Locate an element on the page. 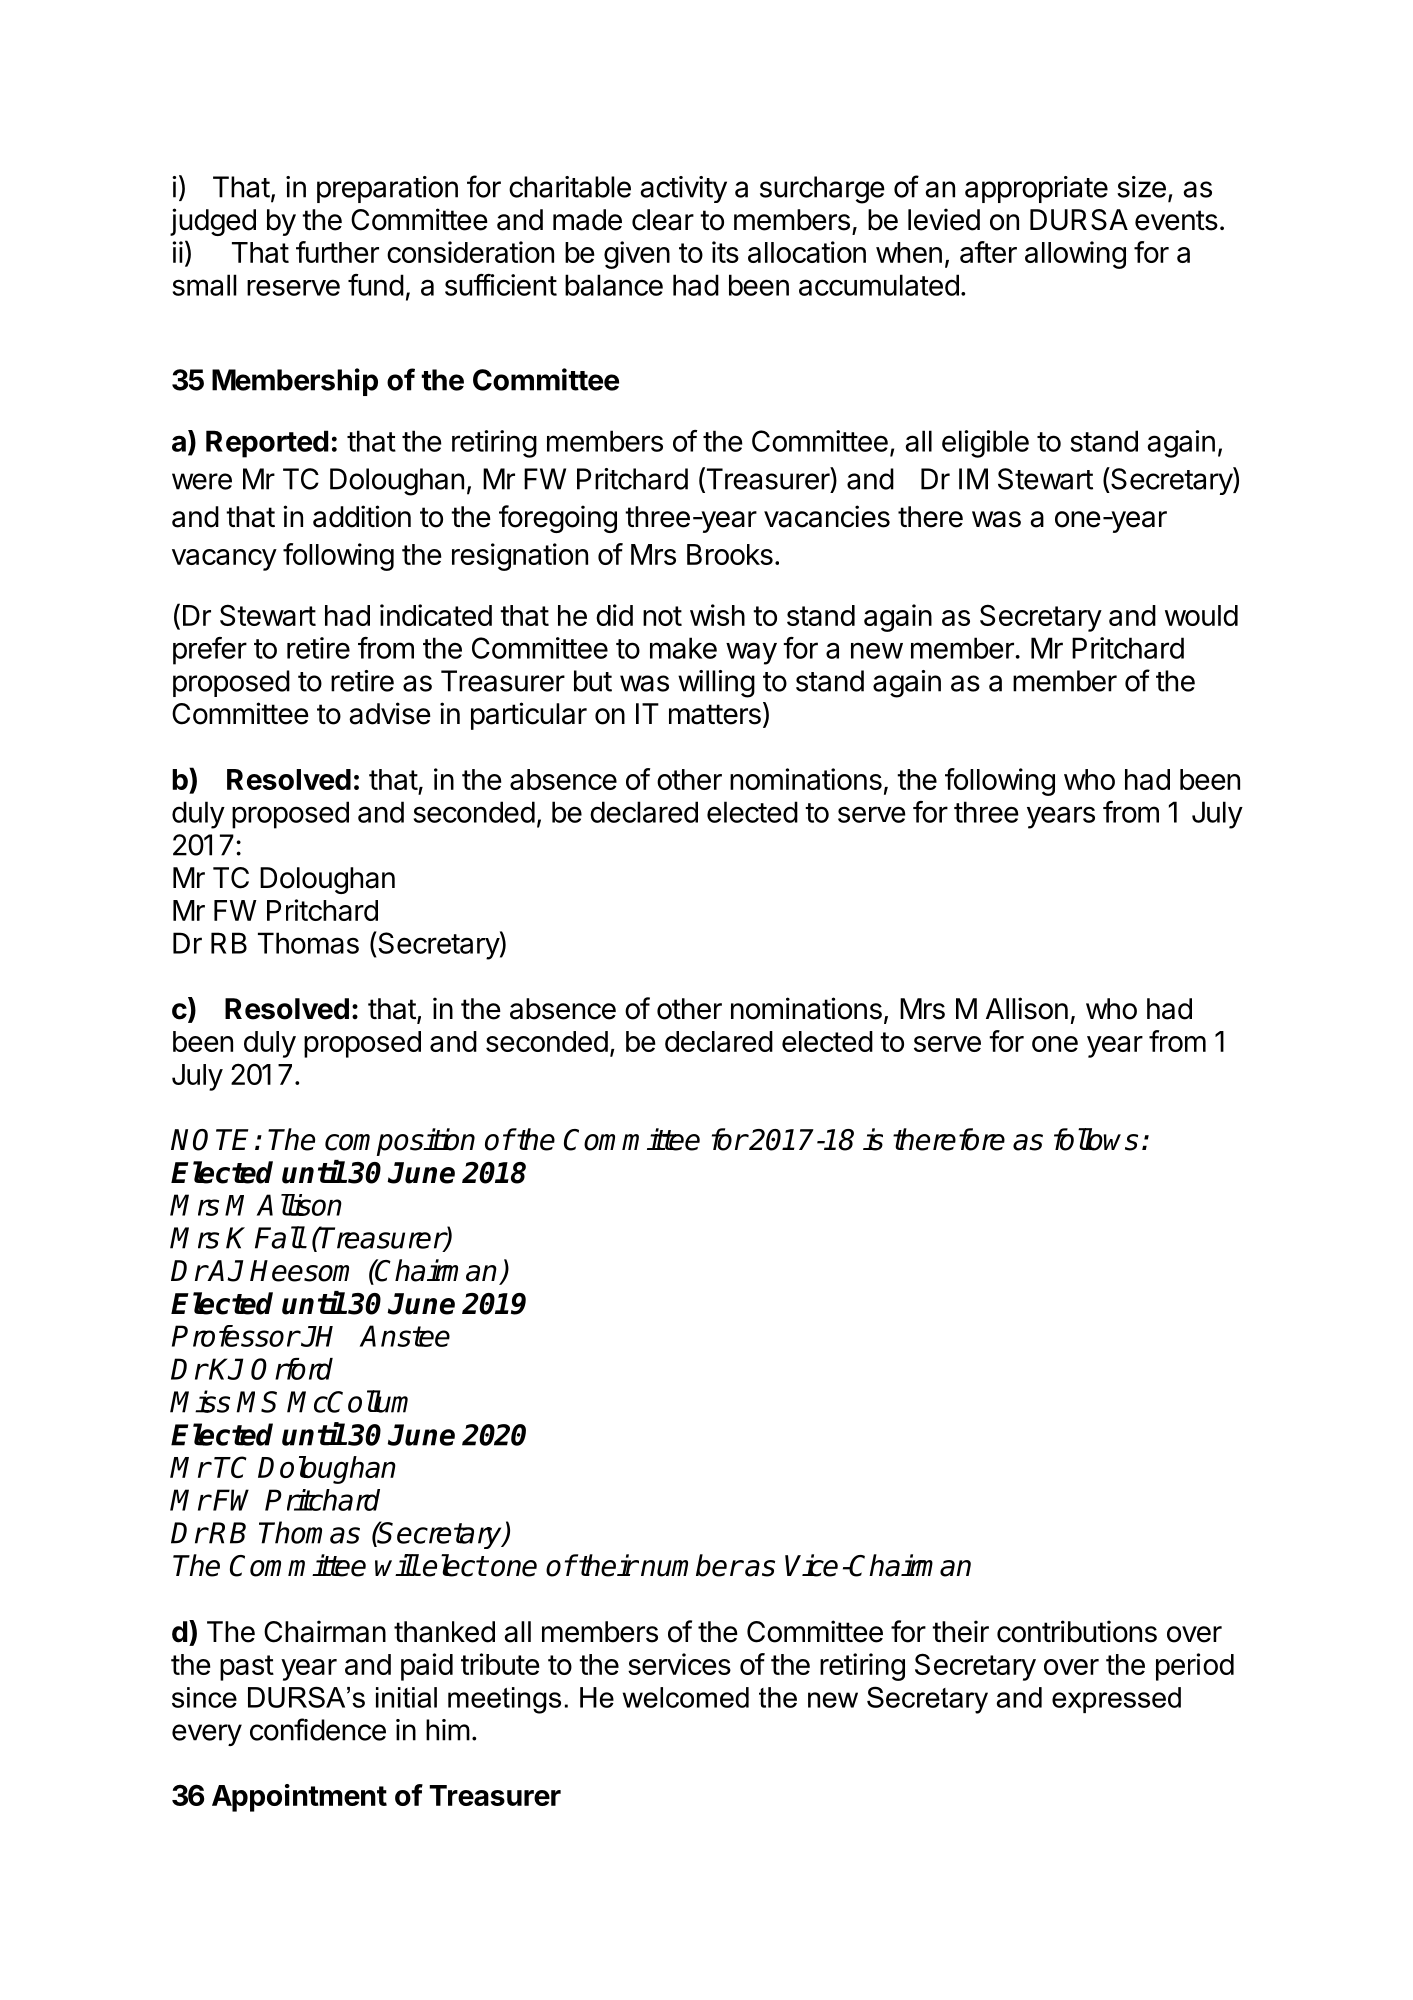 The height and width of the document is (2000, 1413). allowing is located at coordinates (1075, 255).
